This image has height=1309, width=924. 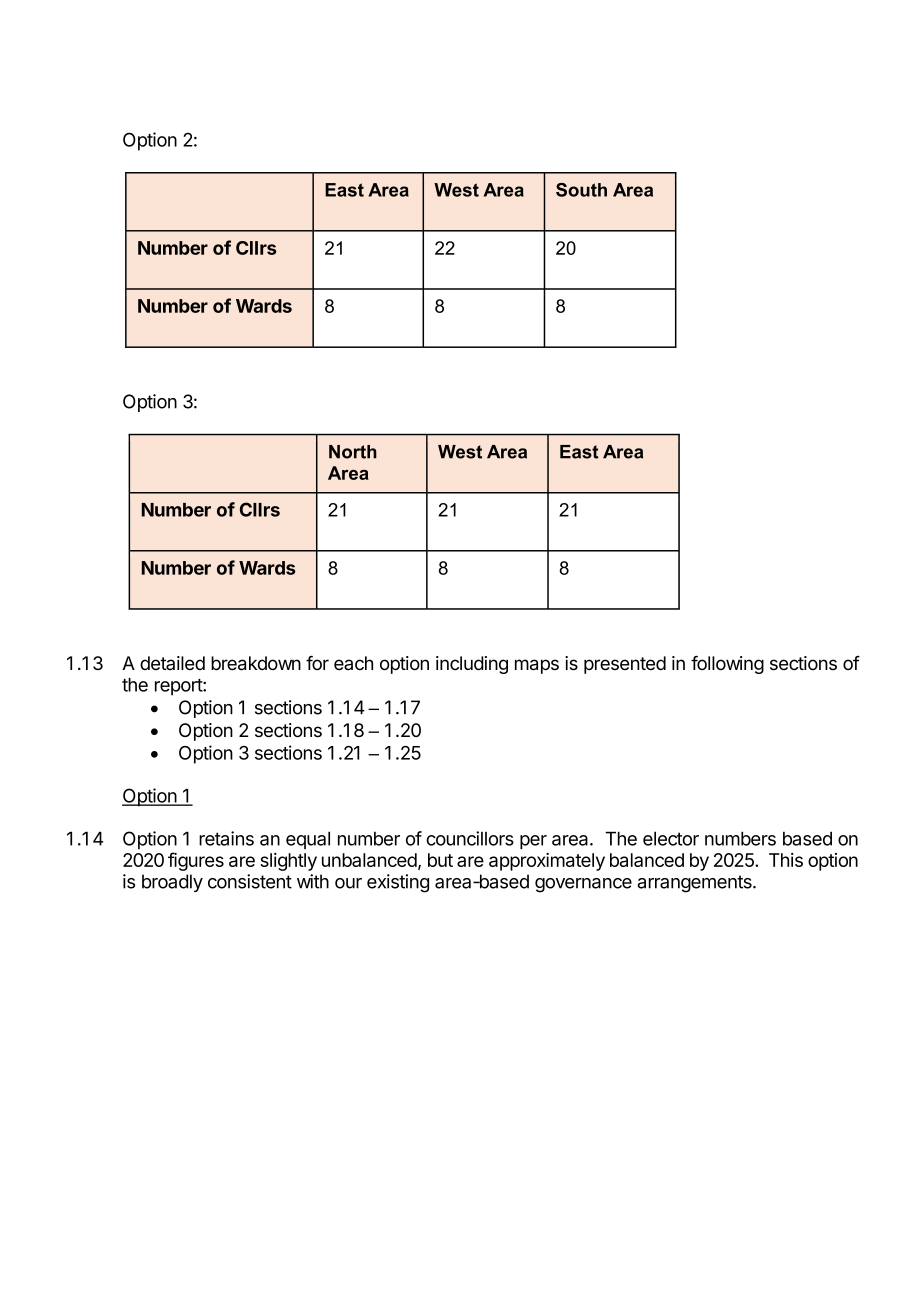 I want to click on South, so click(x=581, y=190).
